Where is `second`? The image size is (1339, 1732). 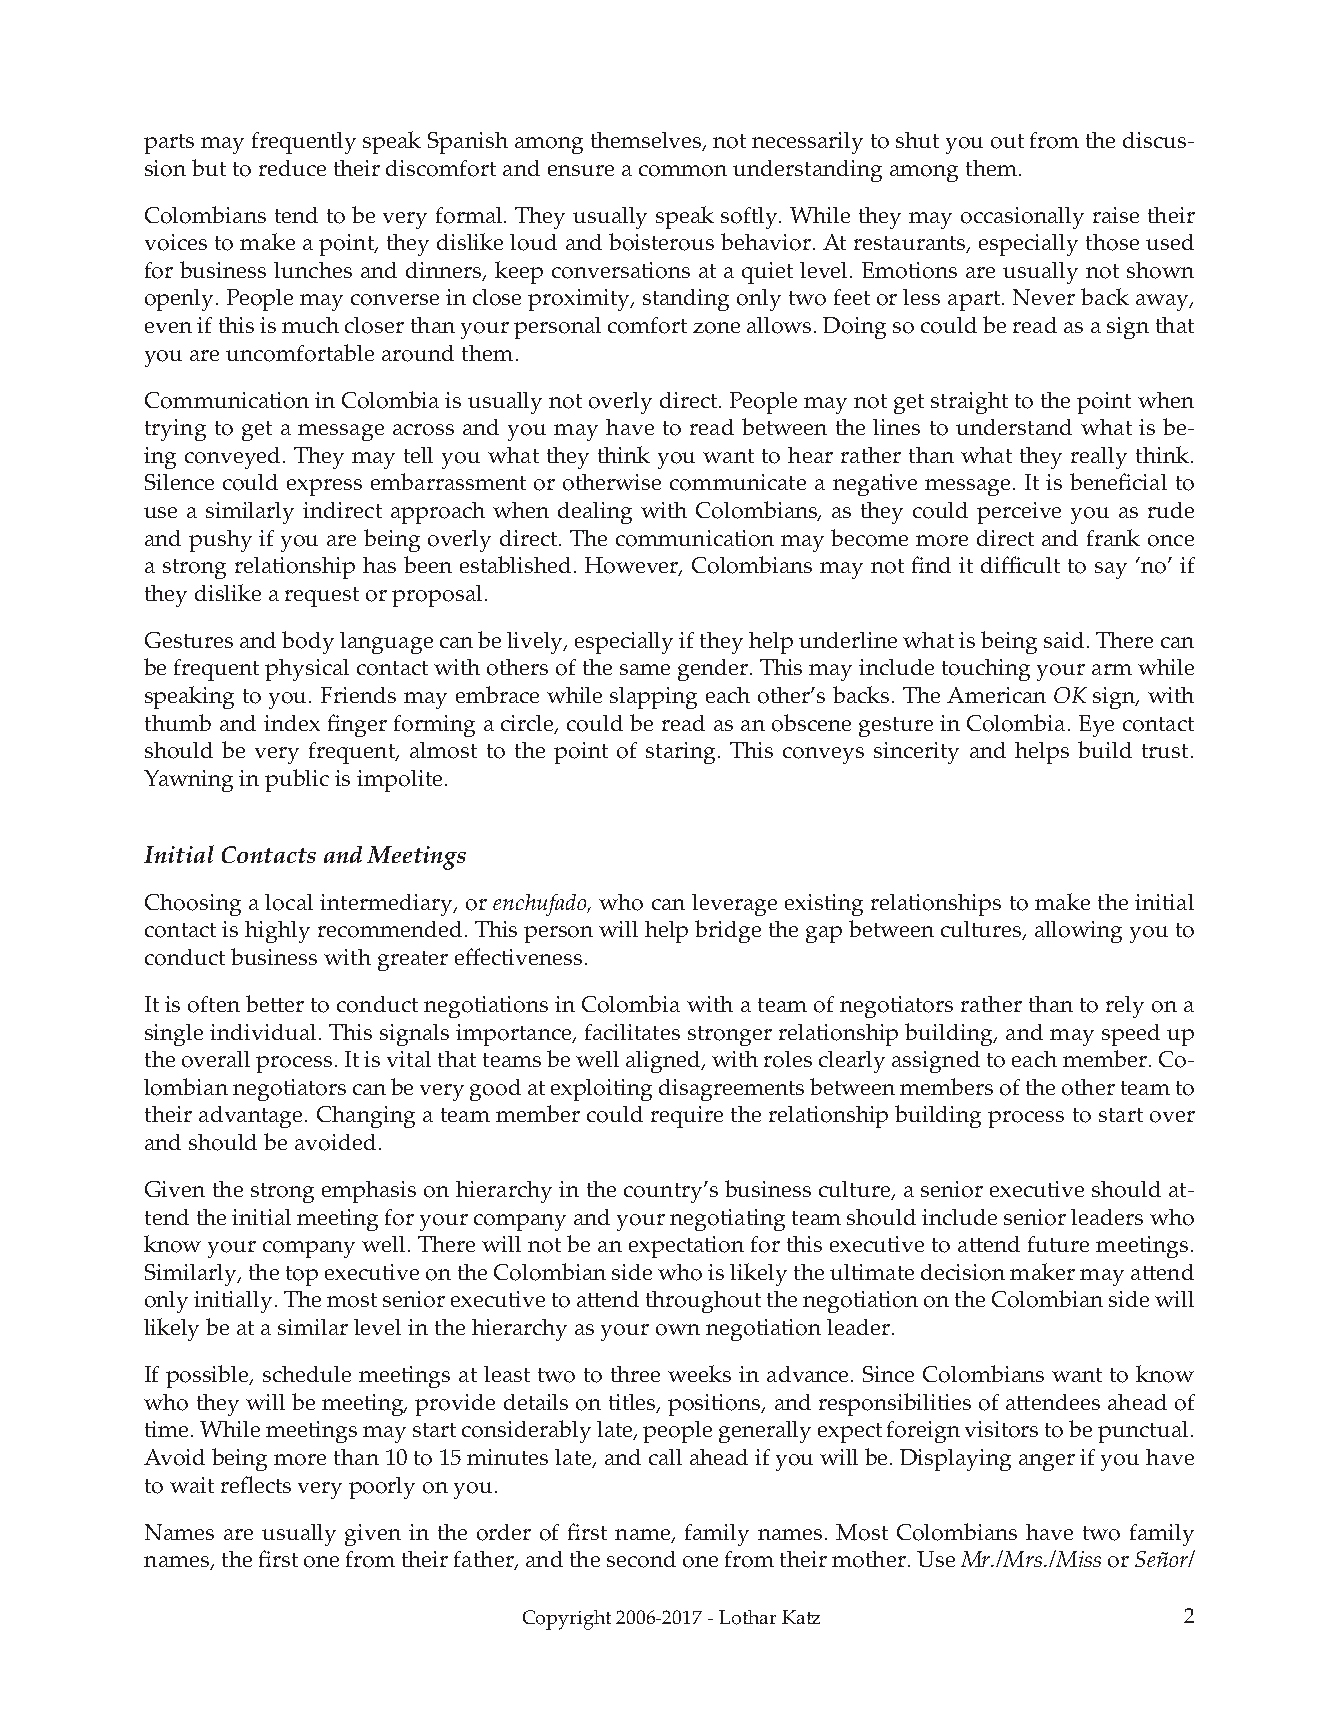 second is located at coordinates (641, 1559).
